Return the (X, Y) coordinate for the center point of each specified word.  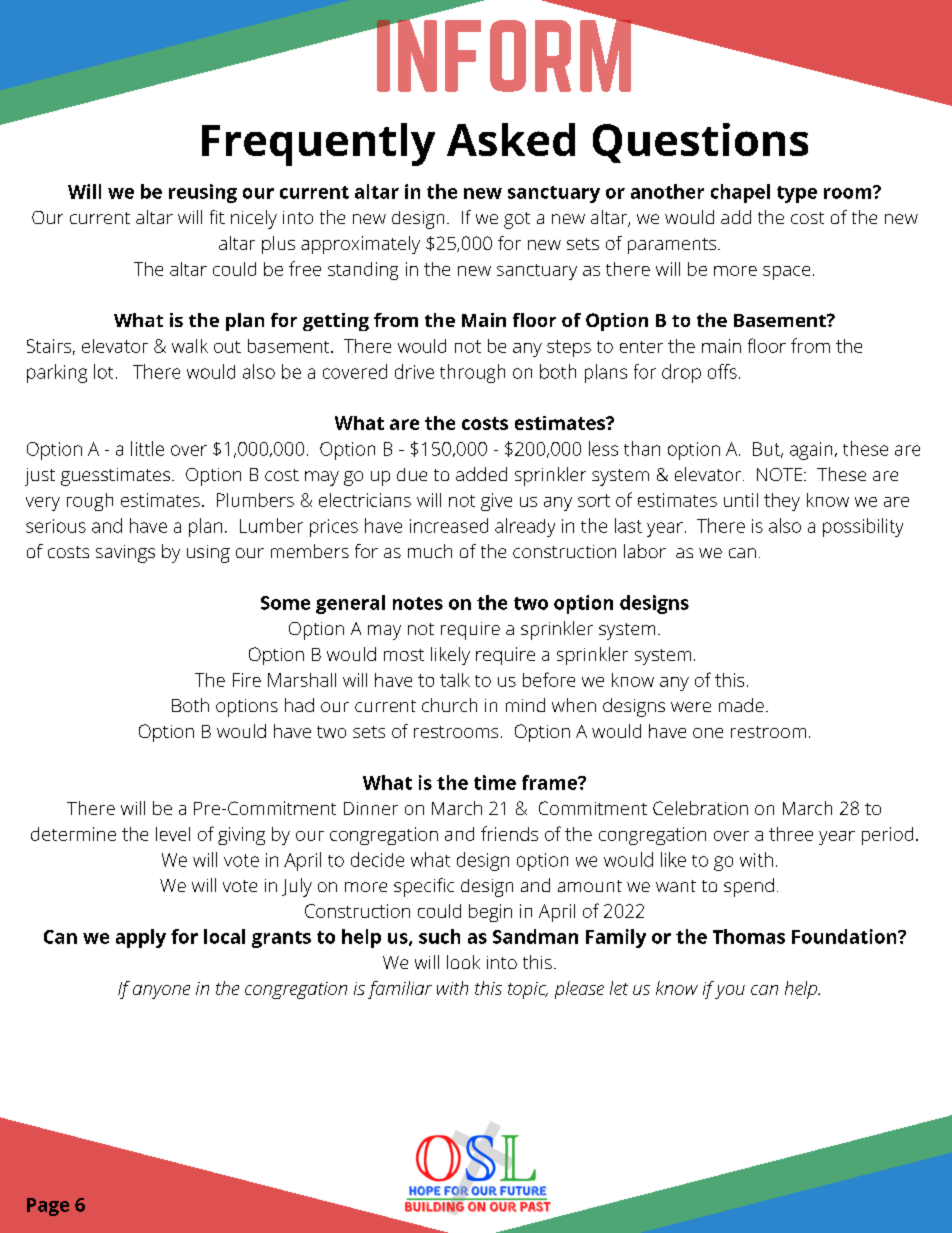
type (797, 194)
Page (48, 1207)
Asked (511, 139)
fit (217, 217)
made (741, 705)
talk (455, 680)
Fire (247, 680)
